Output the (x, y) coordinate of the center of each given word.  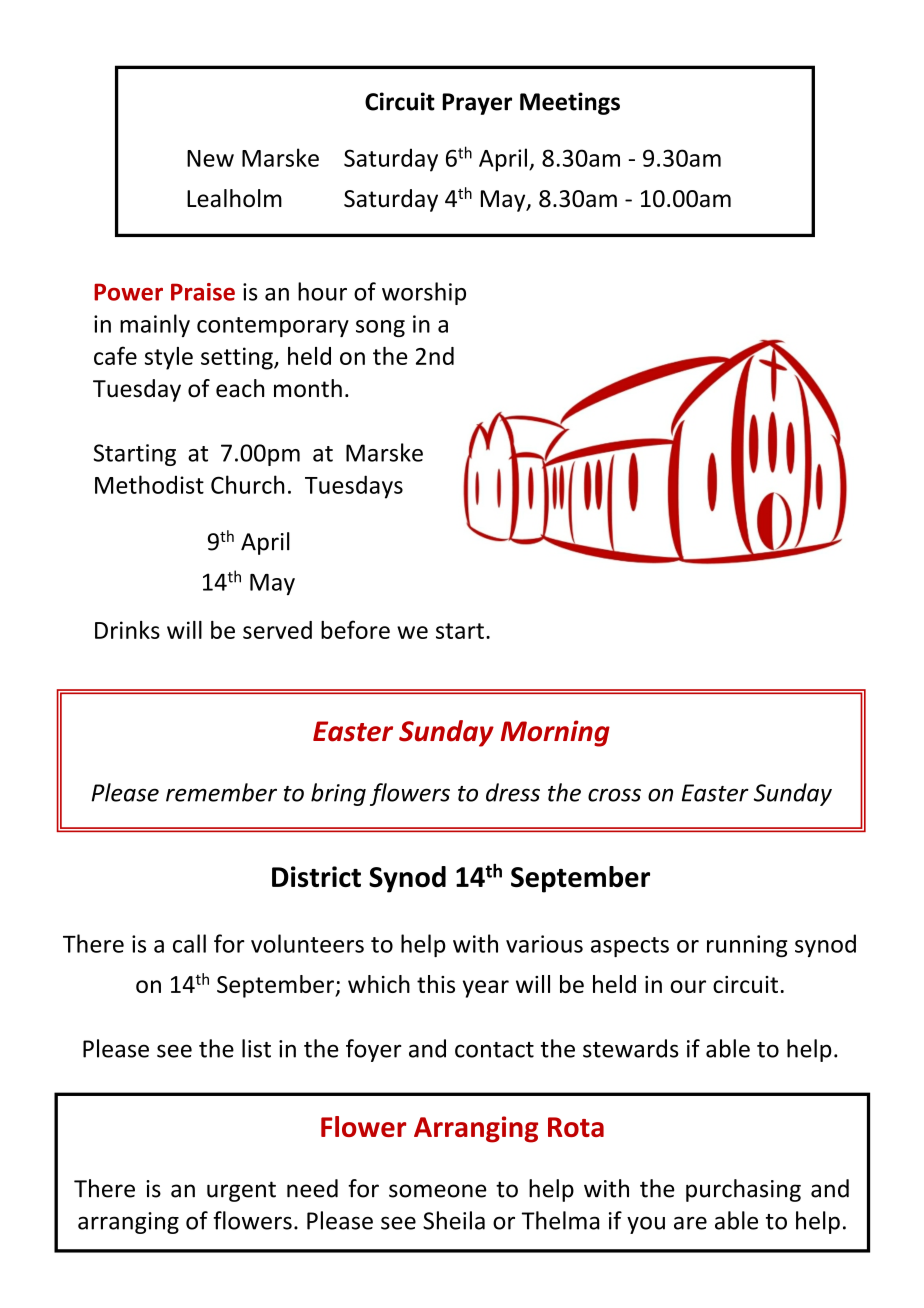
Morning (555, 733)
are (690, 1223)
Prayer (477, 104)
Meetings (570, 103)
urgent (241, 1191)
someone (438, 1191)
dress (513, 792)
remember (221, 792)
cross (614, 795)
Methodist (149, 484)
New (210, 158)
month (308, 388)
